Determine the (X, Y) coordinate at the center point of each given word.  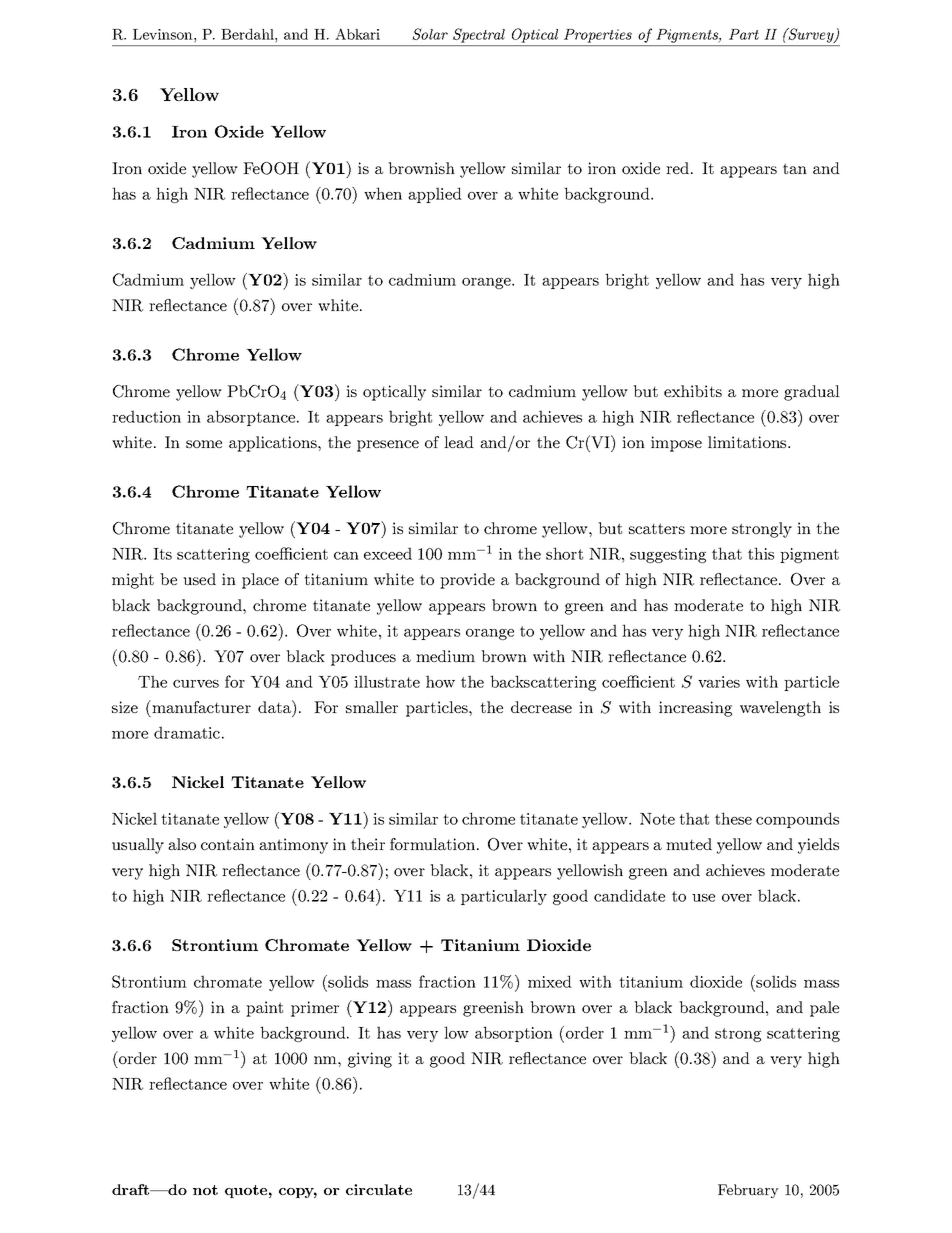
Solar (430, 34)
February (748, 1191)
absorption (514, 1034)
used (199, 579)
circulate (379, 1189)
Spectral (479, 35)
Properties (598, 36)
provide (467, 581)
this (761, 553)
